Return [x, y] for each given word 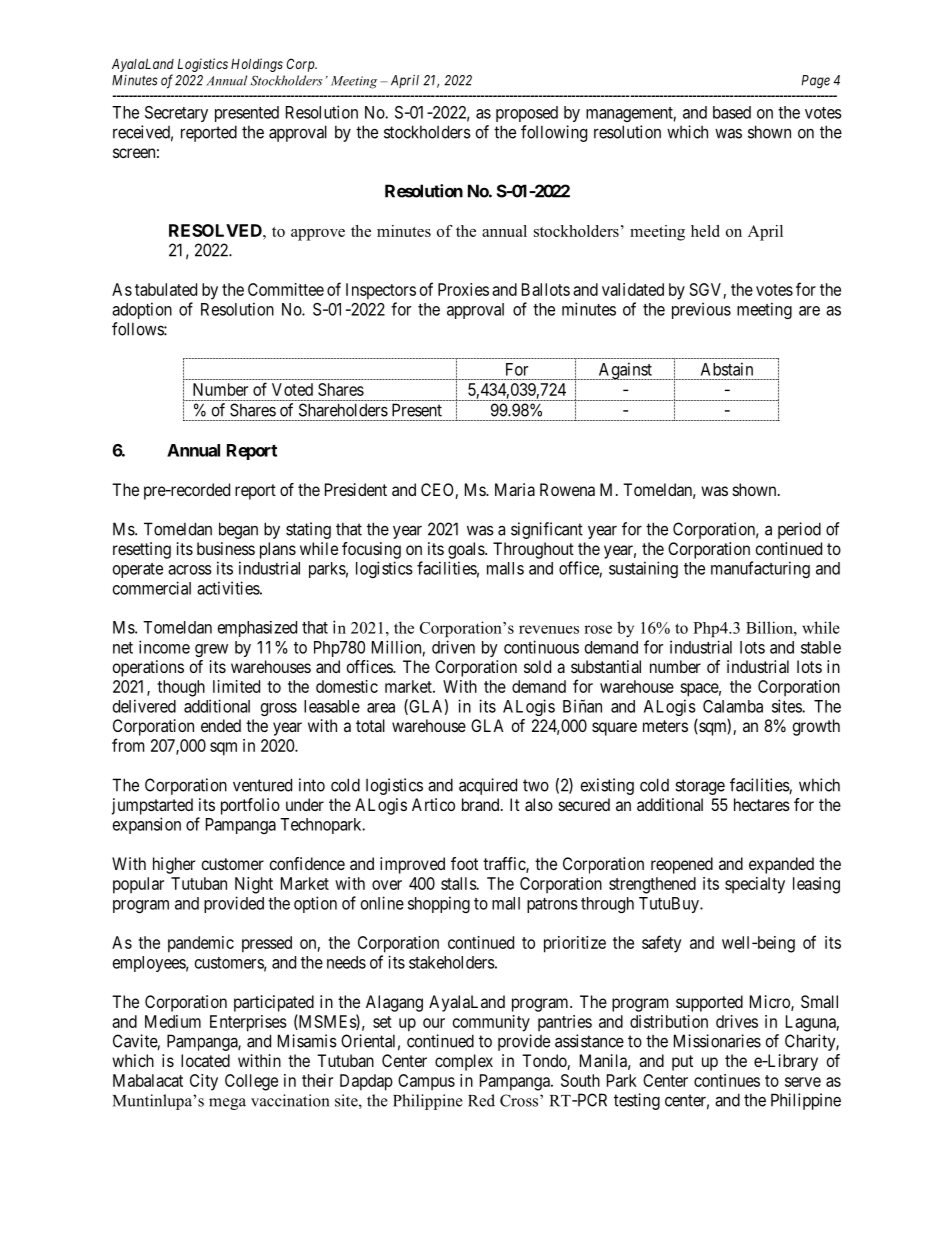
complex [464, 1062]
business [226, 548]
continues [727, 1080]
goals [467, 550]
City [204, 1082]
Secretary [176, 114]
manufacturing [760, 569]
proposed [527, 114]
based [732, 112]
